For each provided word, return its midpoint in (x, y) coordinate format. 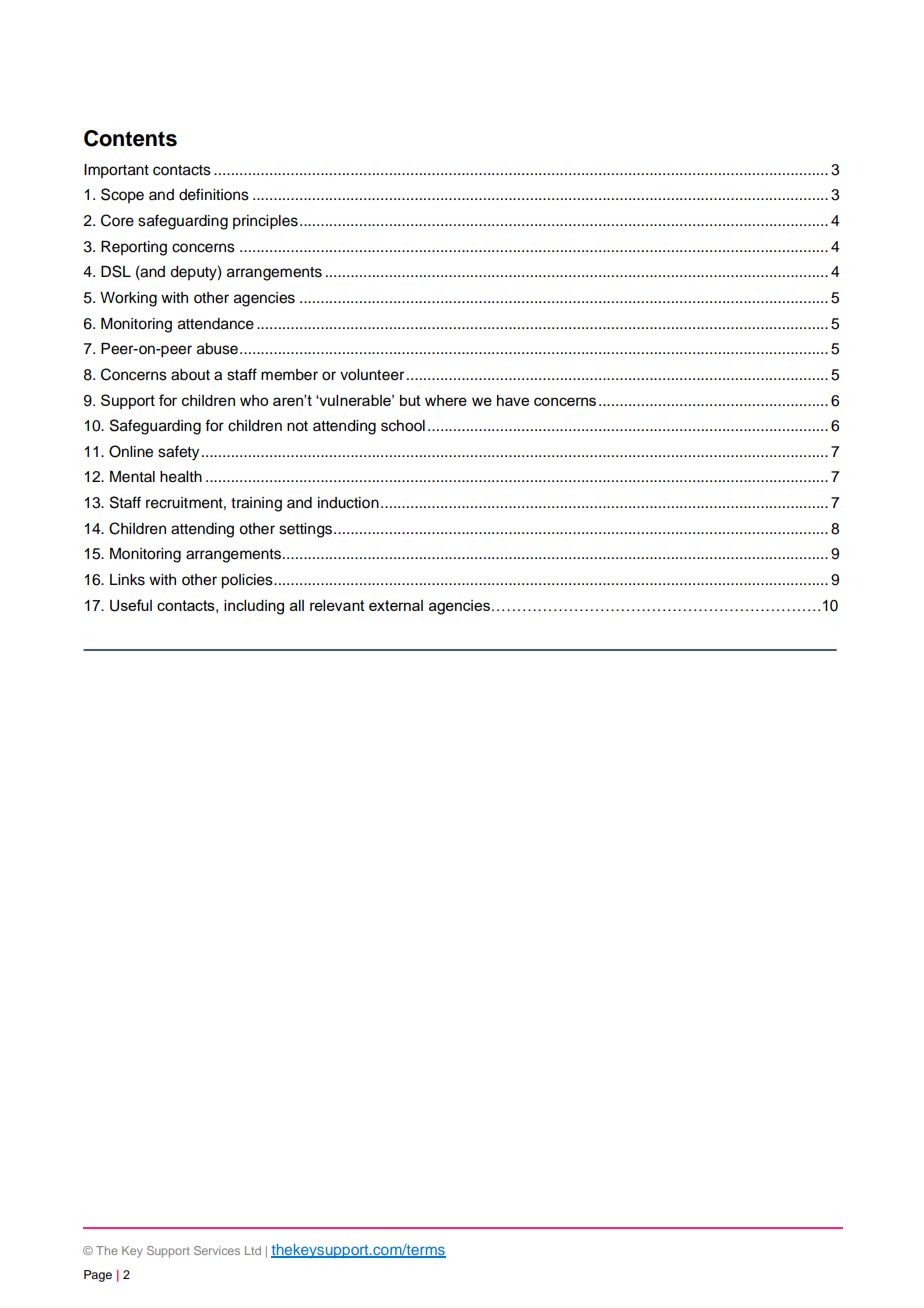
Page (98, 1276)
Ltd (253, 1250)
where (446, 400)
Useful (131, 605)
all (297, 605)
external (396, 605)
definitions (214, 194)
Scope (122, 195)
